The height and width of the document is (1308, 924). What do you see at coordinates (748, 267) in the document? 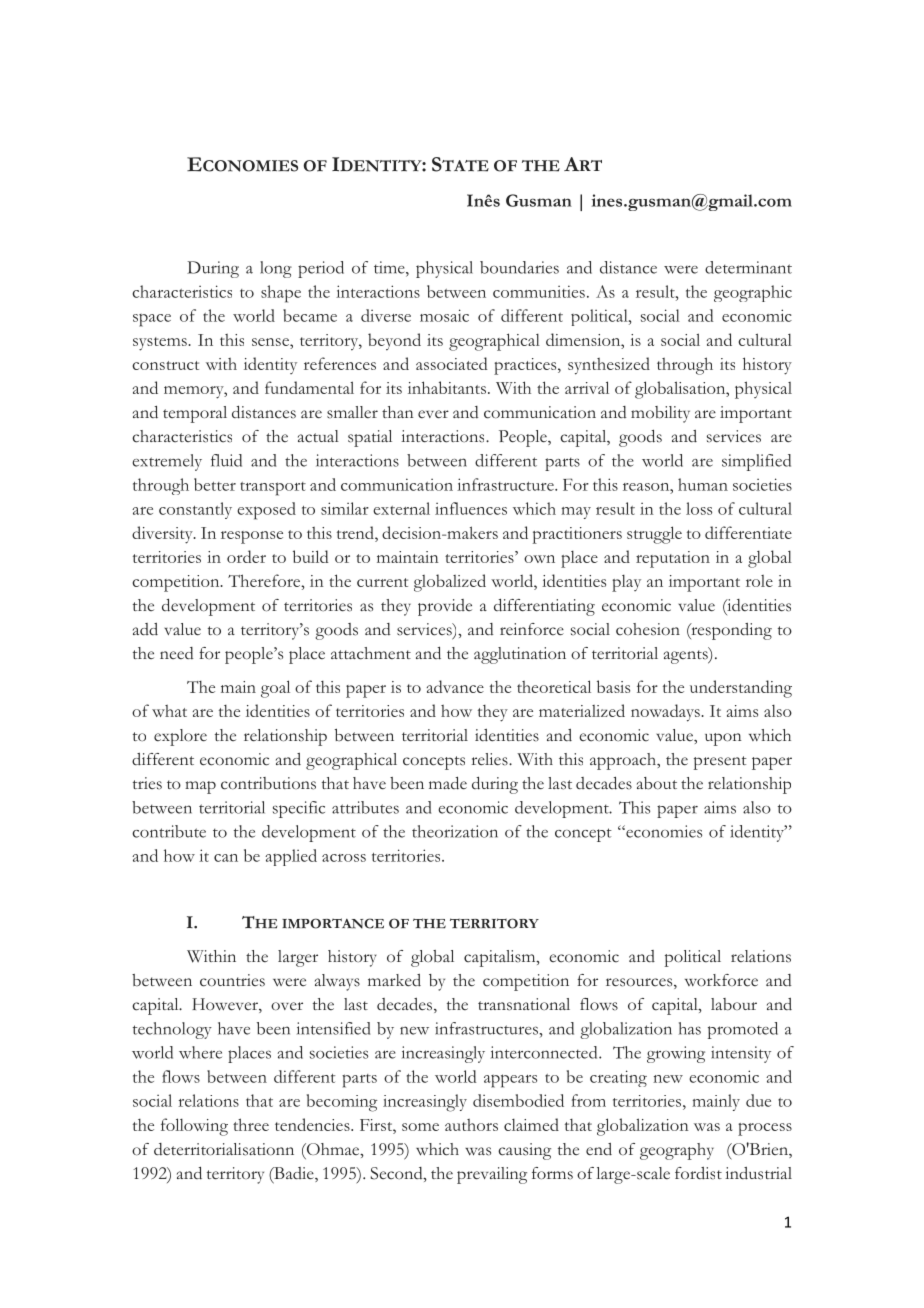
I see `determinant` at bounding box center [748, 267].
